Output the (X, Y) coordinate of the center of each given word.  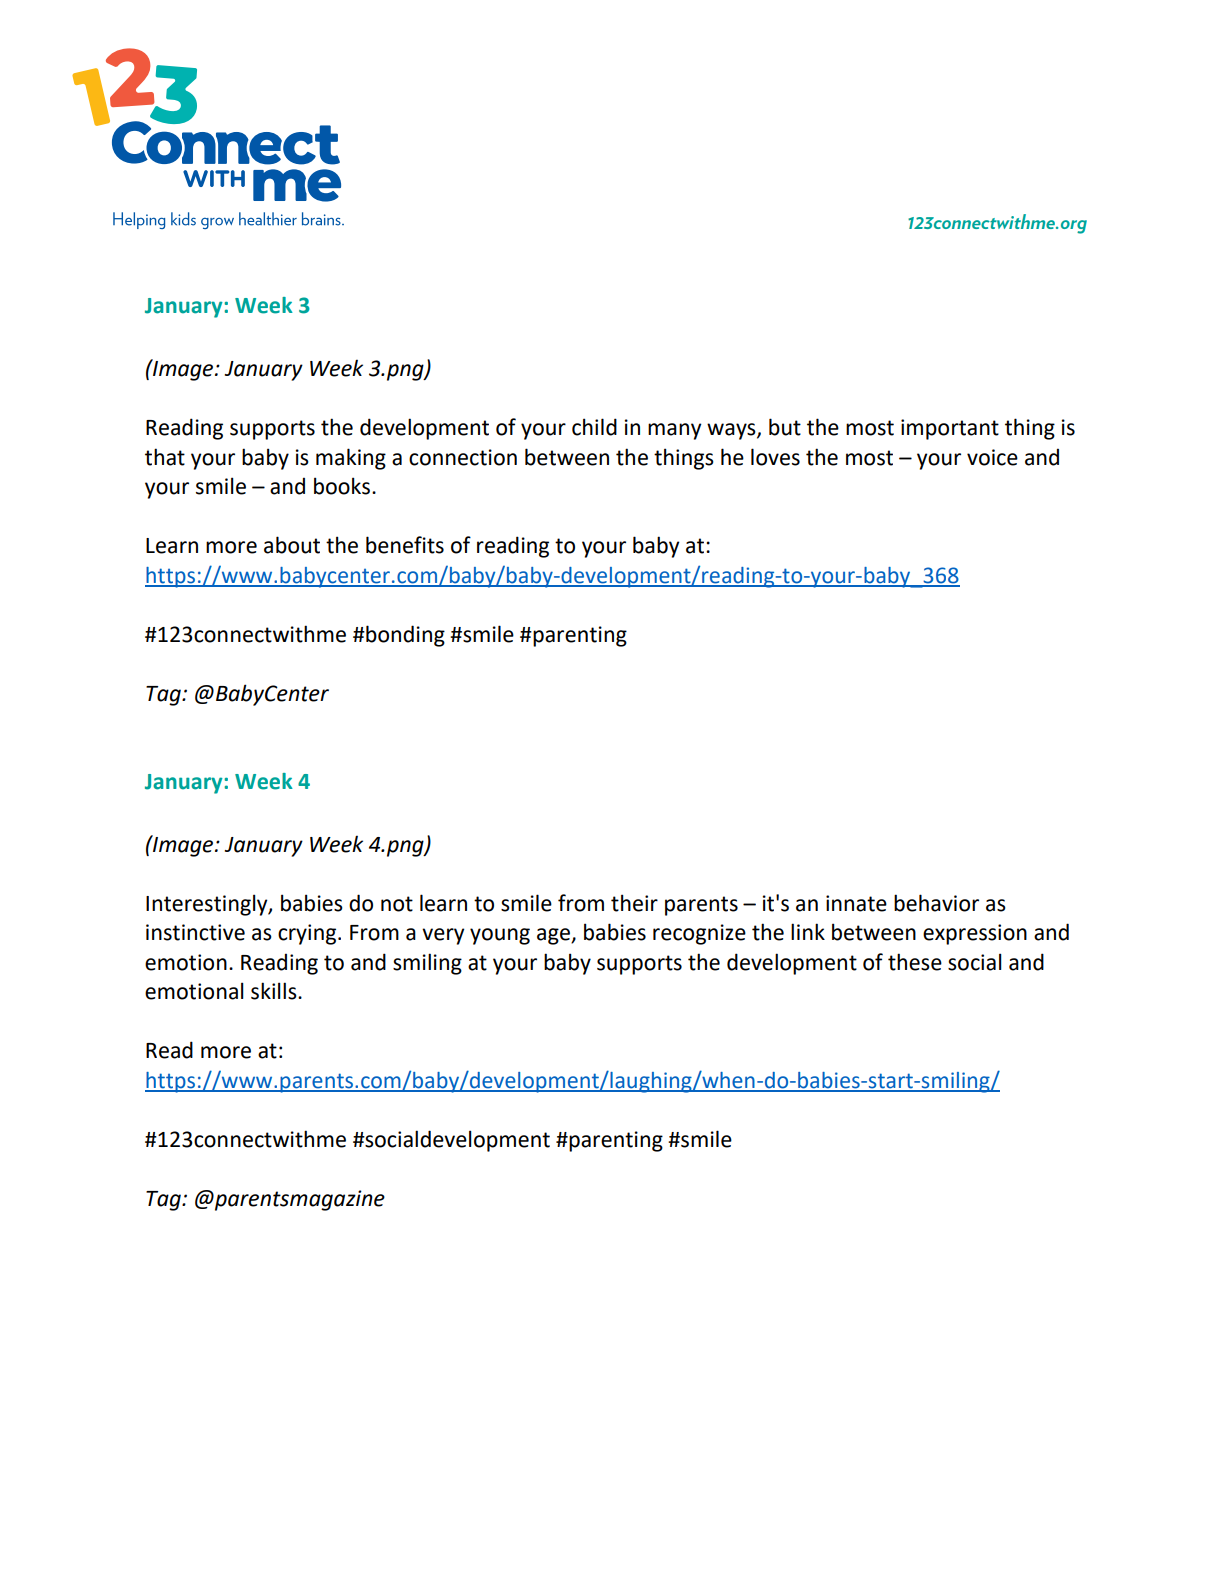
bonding (404, 636)
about (292, 545)
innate (856, 903)
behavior (936, 903)
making (351, 459)
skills (275, 991)
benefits (405, 545)
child (594, 427)
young (500, 936)
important (950, 429)
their (634, 903)
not (397, 904)
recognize (699, 934)
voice (992, 457)
